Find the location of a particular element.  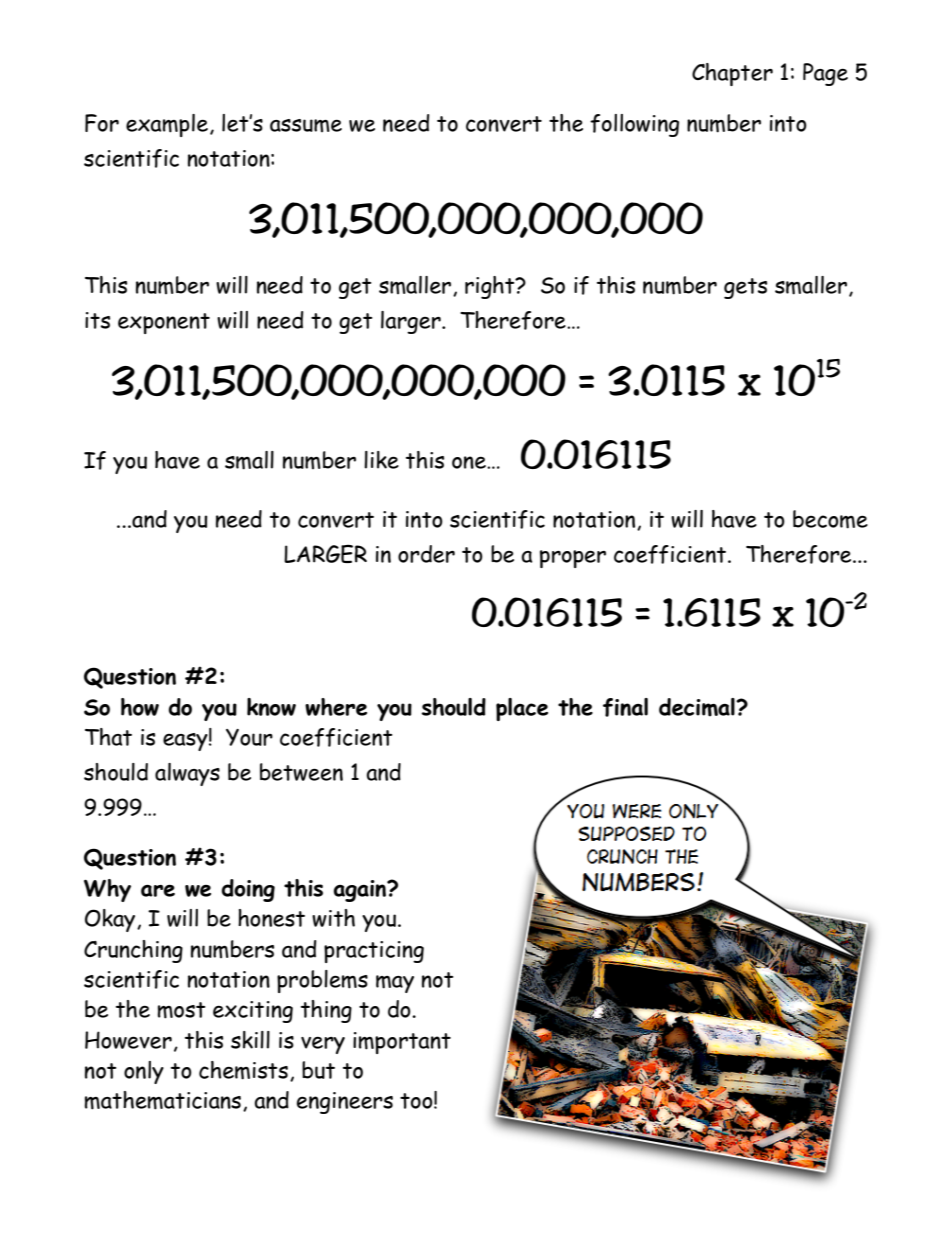

example is located at coordinates (167, 125).
